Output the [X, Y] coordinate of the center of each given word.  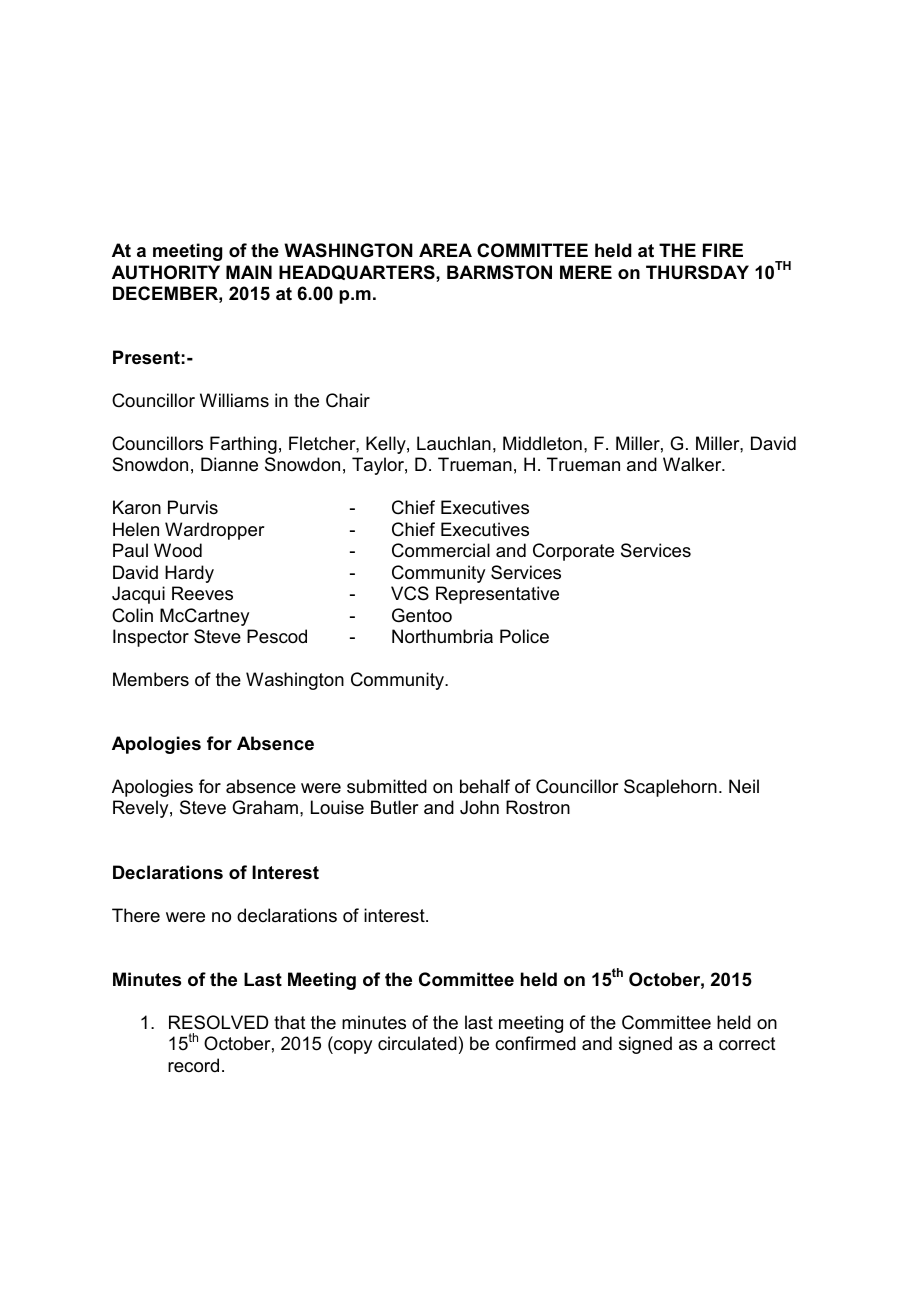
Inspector [151, 638]
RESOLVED [218, 1022]
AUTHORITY [166, 272]
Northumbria [442, 636]
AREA [445, 250]
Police [524, 636]
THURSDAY [697, 272]
